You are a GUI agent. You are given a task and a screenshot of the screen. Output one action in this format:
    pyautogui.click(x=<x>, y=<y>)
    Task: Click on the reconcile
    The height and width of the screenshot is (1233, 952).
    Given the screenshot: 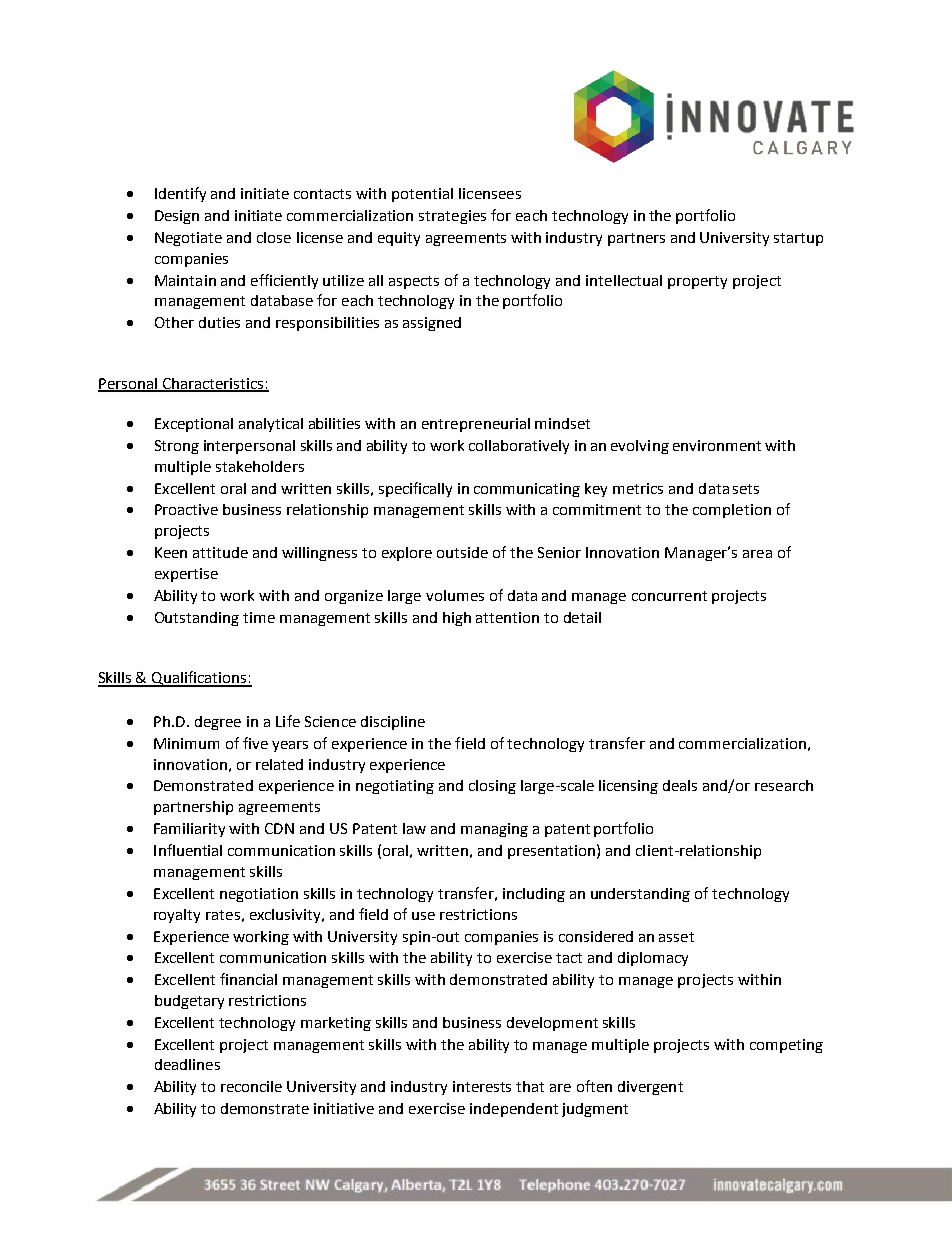 What is the action you would take?
    pyautogui.click(x=251, y=1086)
